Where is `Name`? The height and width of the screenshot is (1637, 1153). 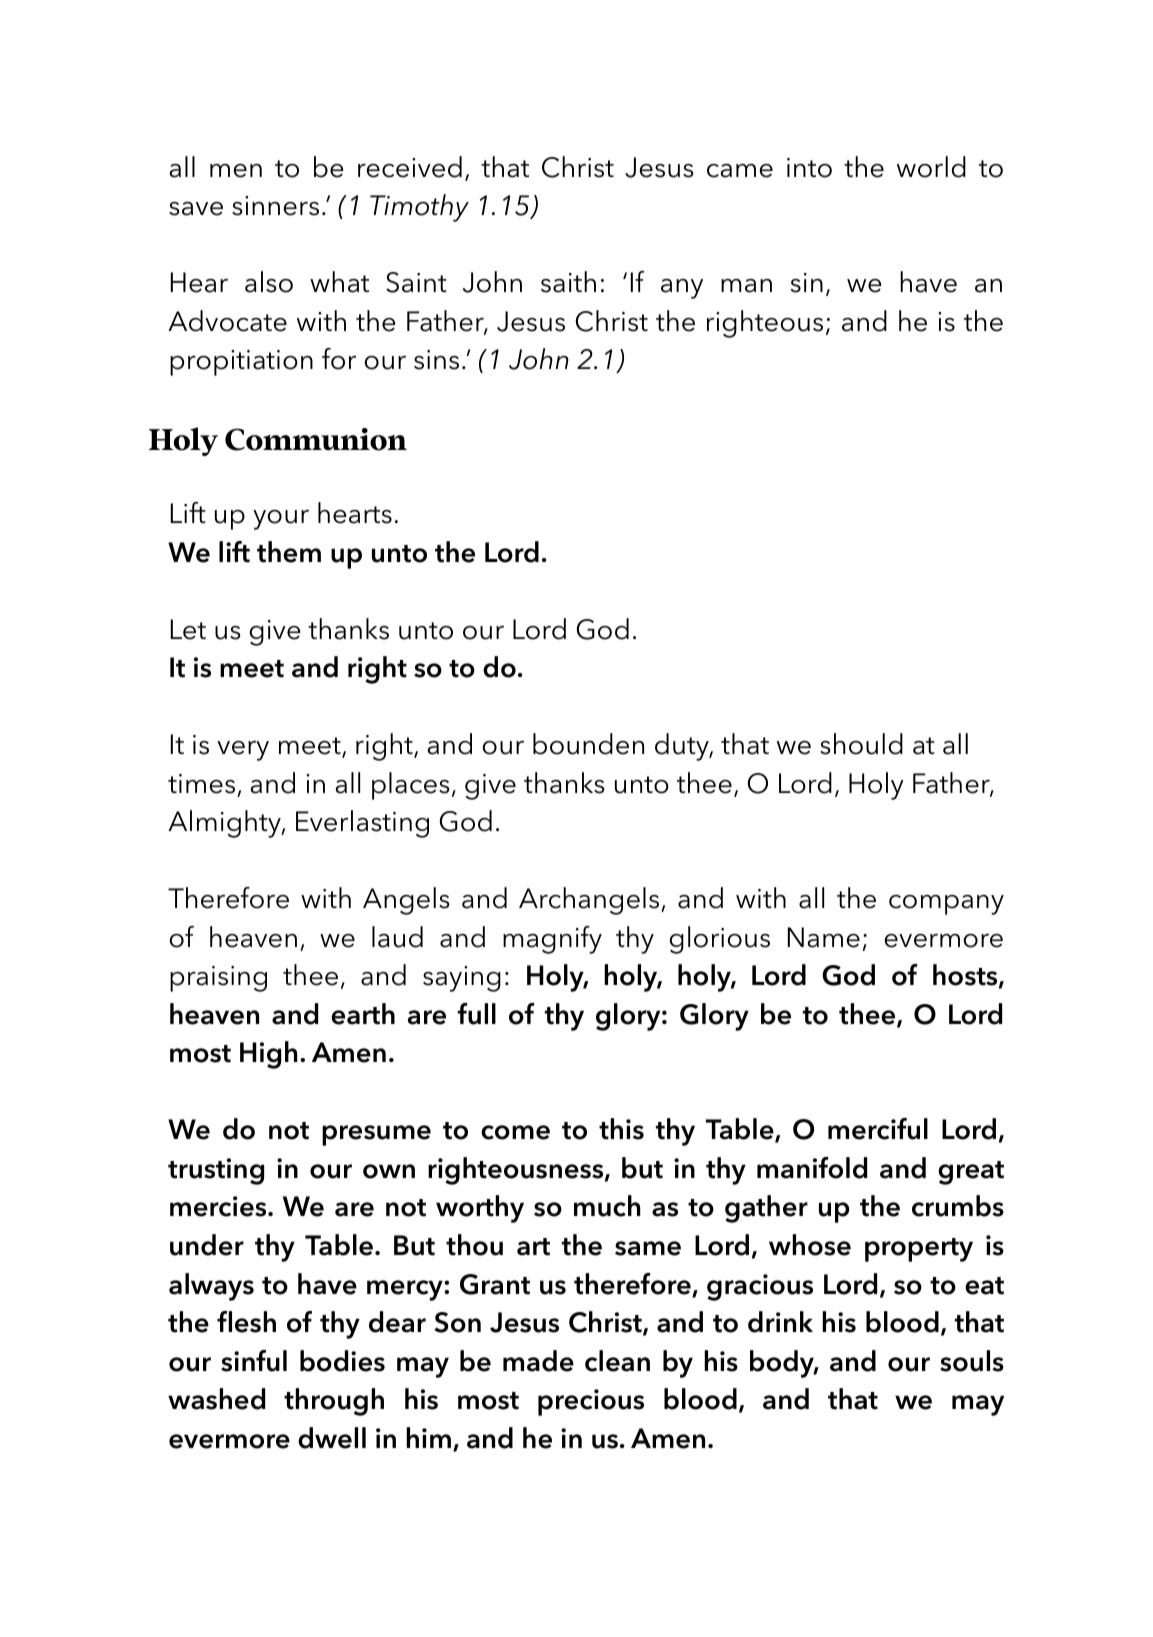
Name is located at coordinates (824, 937).
